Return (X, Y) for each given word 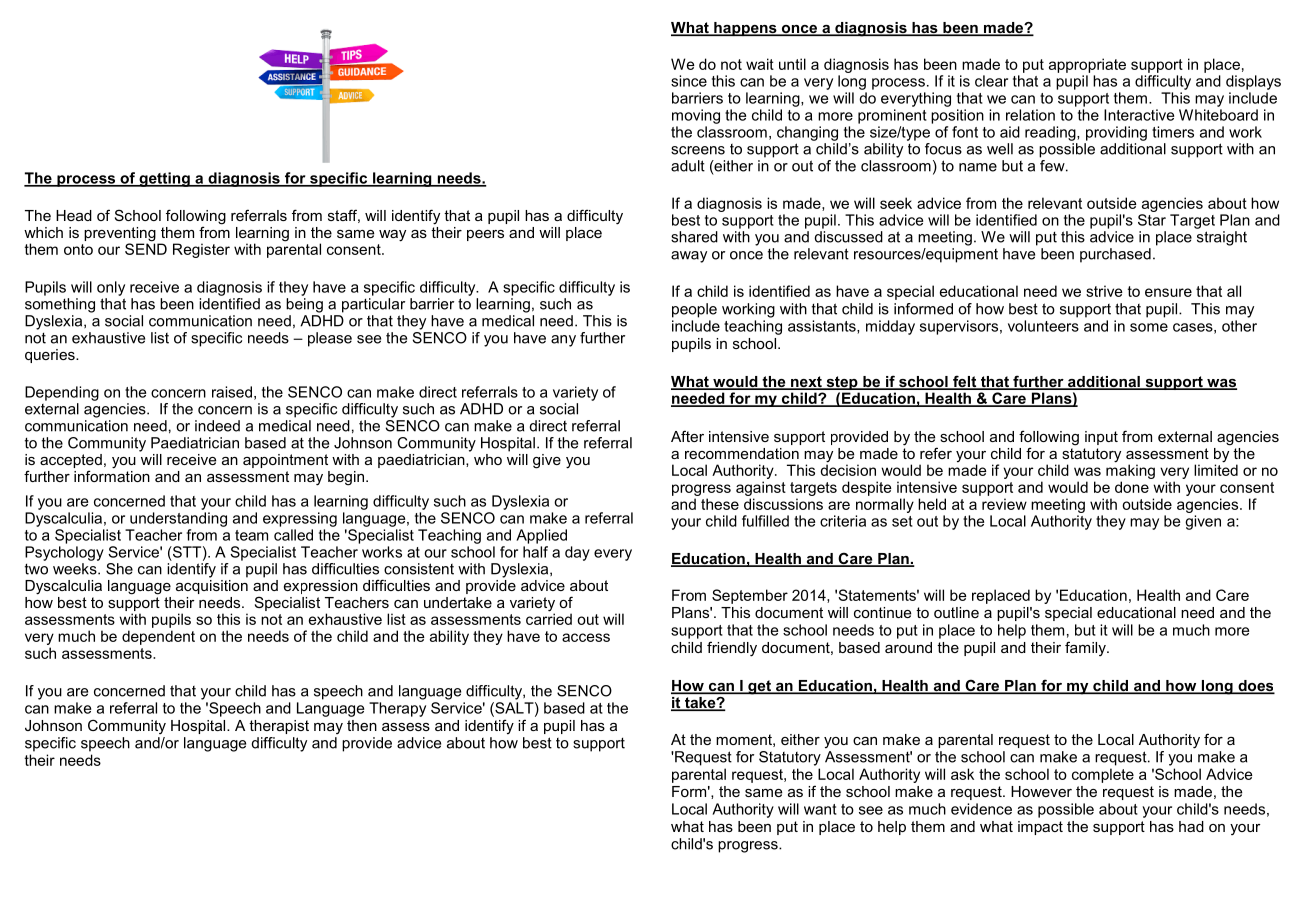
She (119, 569)
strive (1104, 291)
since (689, 81)
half (535, 550)
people (694, 310)
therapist (279, 727)
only (111, 288)
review (1004, 504)
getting (164, 179)
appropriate (1087, 65)
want (820, 809)
